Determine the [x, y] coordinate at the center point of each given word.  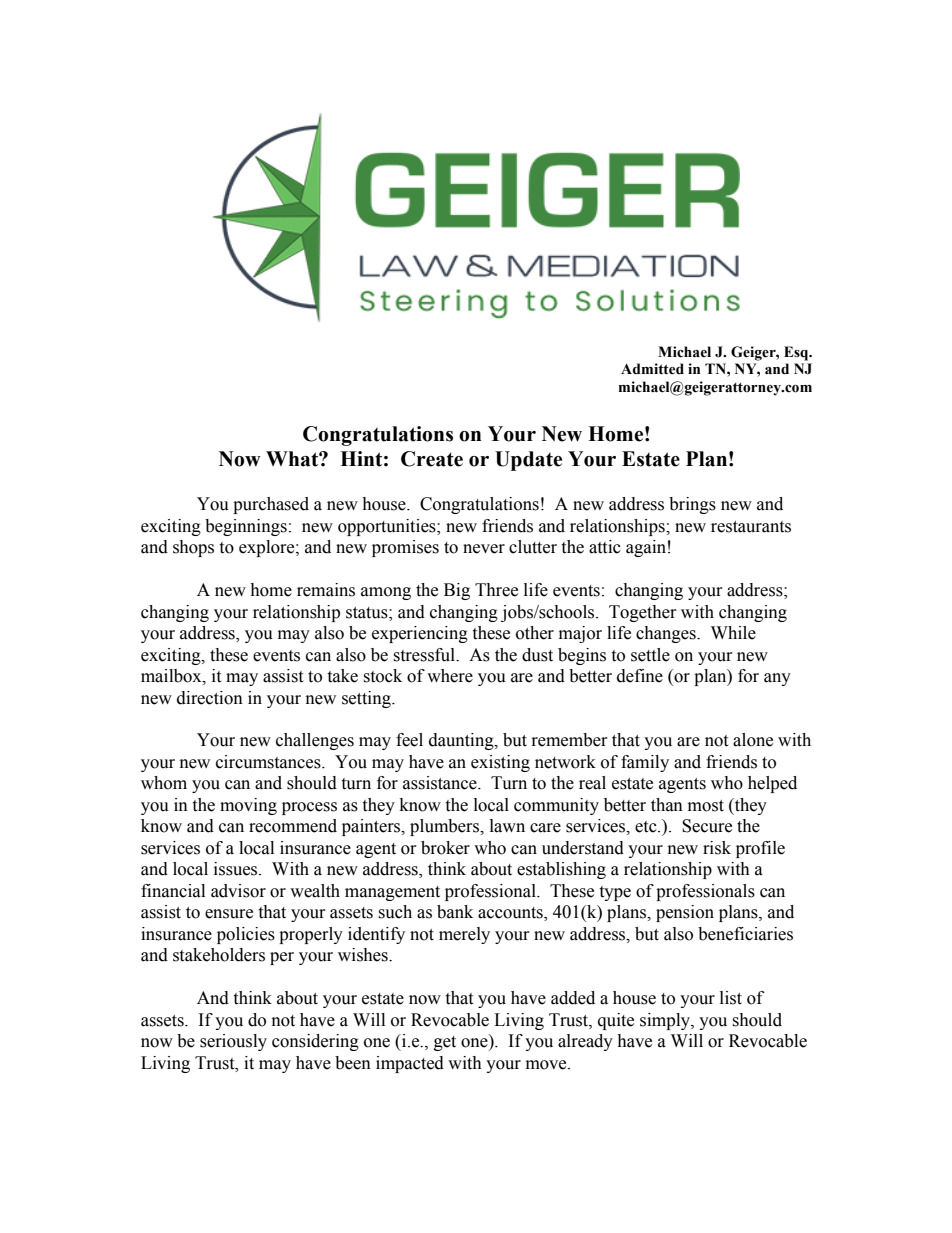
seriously [233, 1042]
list [731, 998]
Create [432, 459]
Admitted [652, 369]
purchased [271, 505]
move [547, 1065]
